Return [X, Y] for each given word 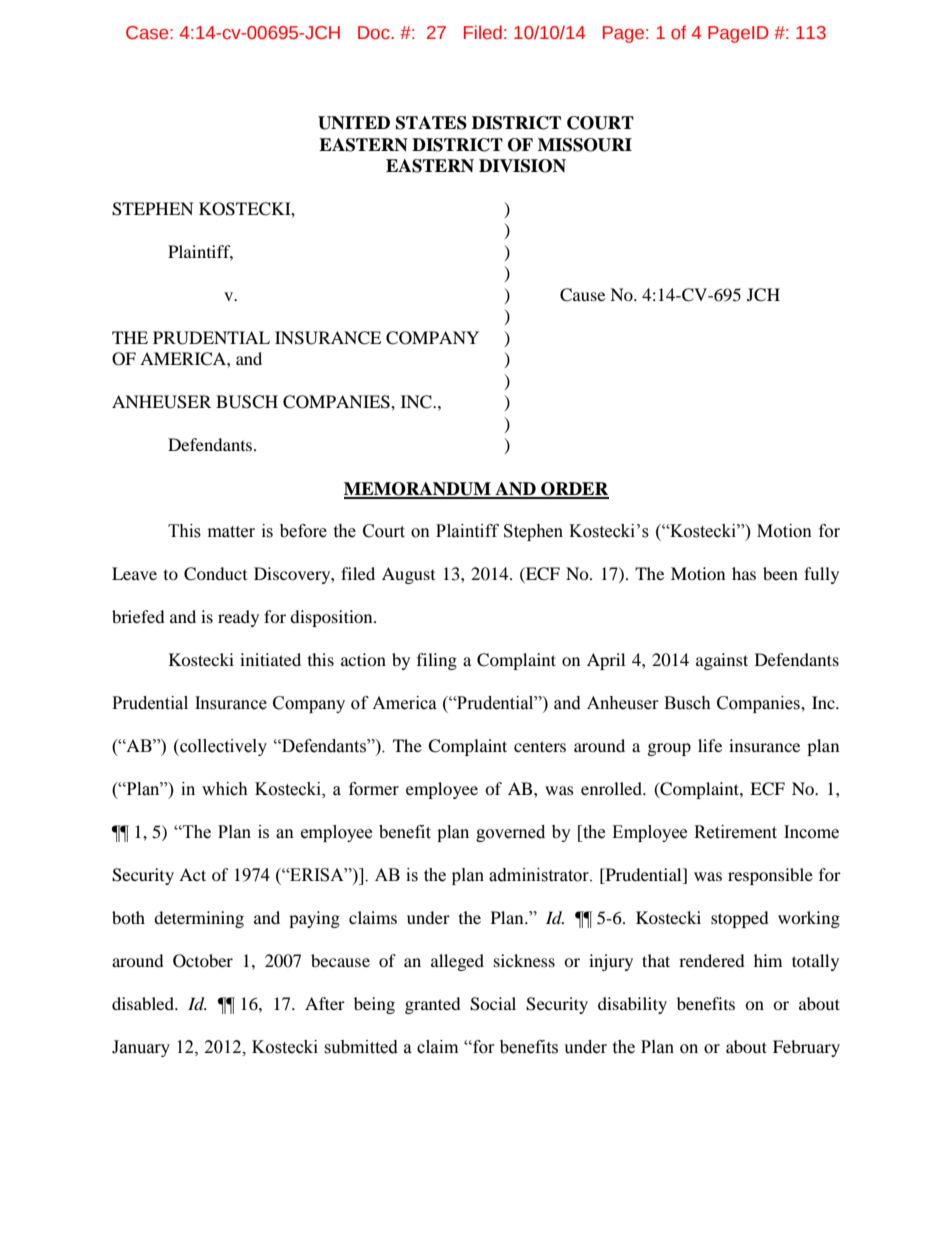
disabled [144, 1003]
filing [437, 661]
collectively [222, 747]
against [722, 661]
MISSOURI [585, 145]
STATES [431, 123]
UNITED [354, 123]
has [744, 573]
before [303, 531]
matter [231, 532]
